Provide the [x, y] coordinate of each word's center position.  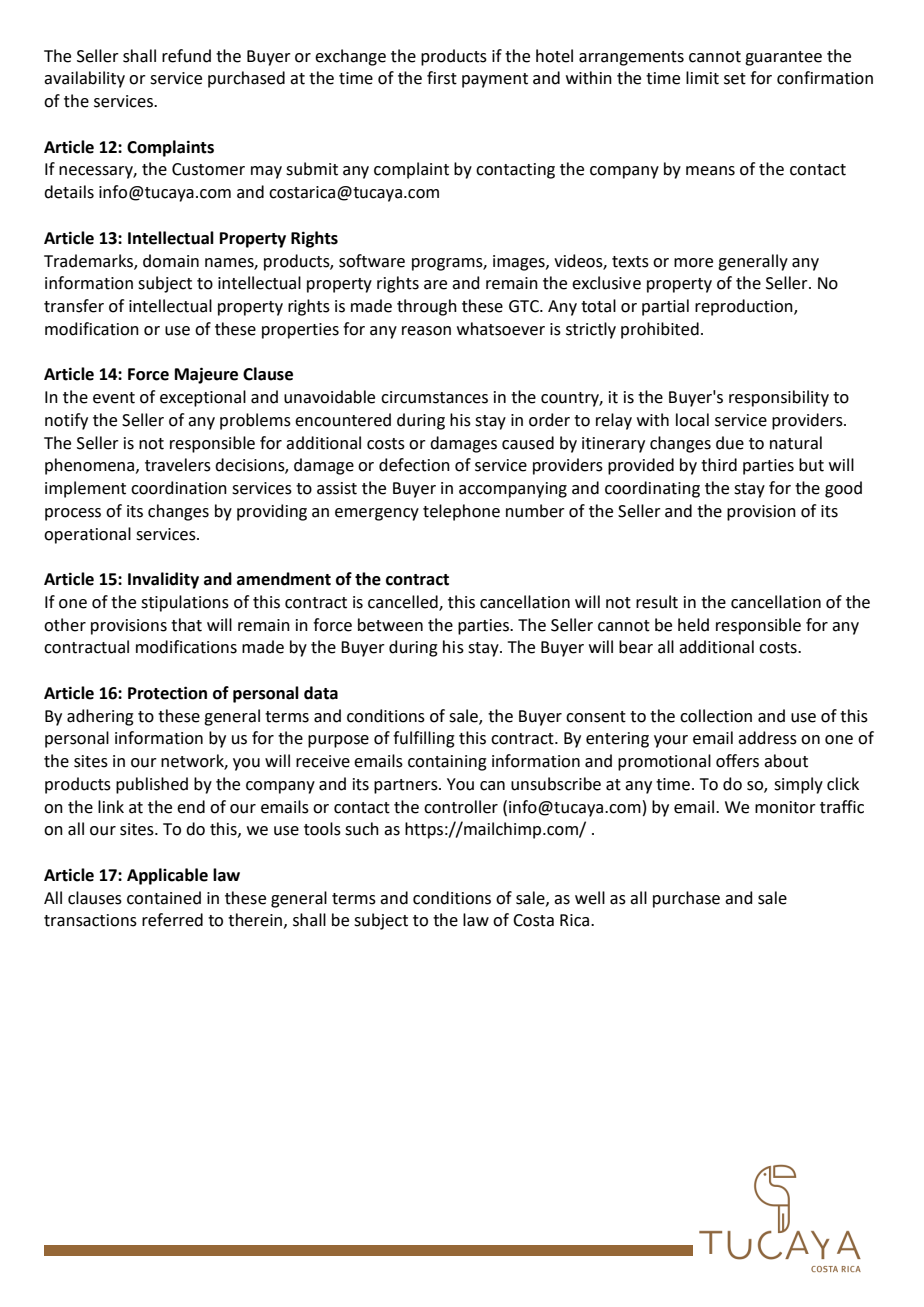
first [442, 78]
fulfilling [424, 739]
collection [716, 716]
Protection [167, 693]
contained [164, 898]
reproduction [745, 307]
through [427, 307]
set [735, 79]
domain [171, 261]
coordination [179, 488]
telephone [461, 512]
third [719, 465]
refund [186, 56]
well [590, 898]
